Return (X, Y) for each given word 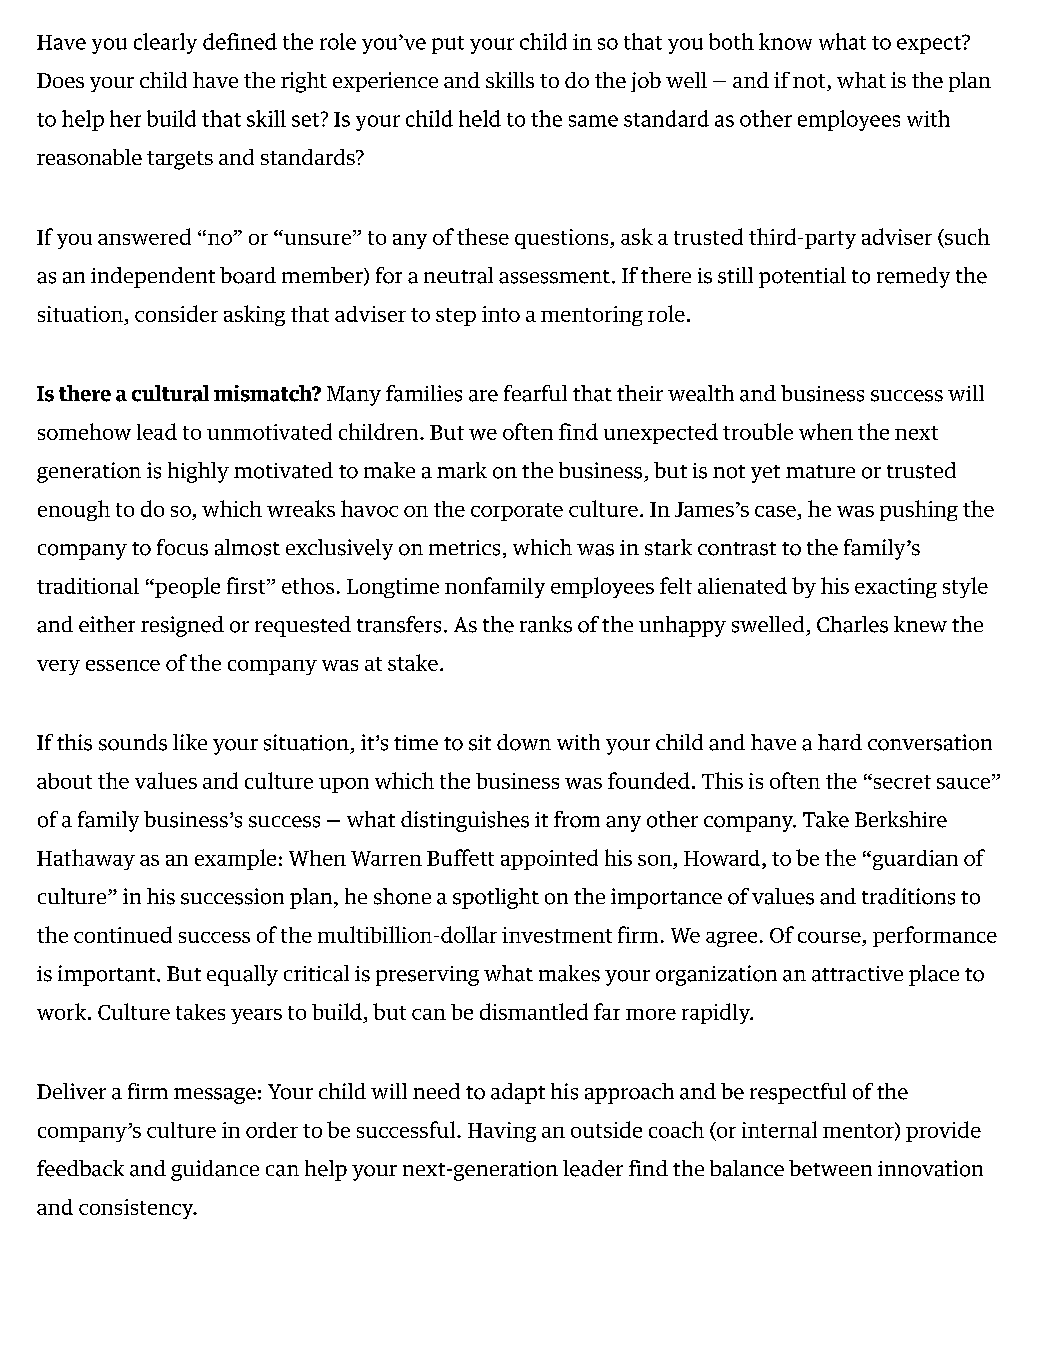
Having (502, 1132)
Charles (852, 624)
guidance (215, 1170)
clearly (165, 43)
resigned (182, 626)
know (785, 41)
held (480, 118)
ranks (546, 624)
